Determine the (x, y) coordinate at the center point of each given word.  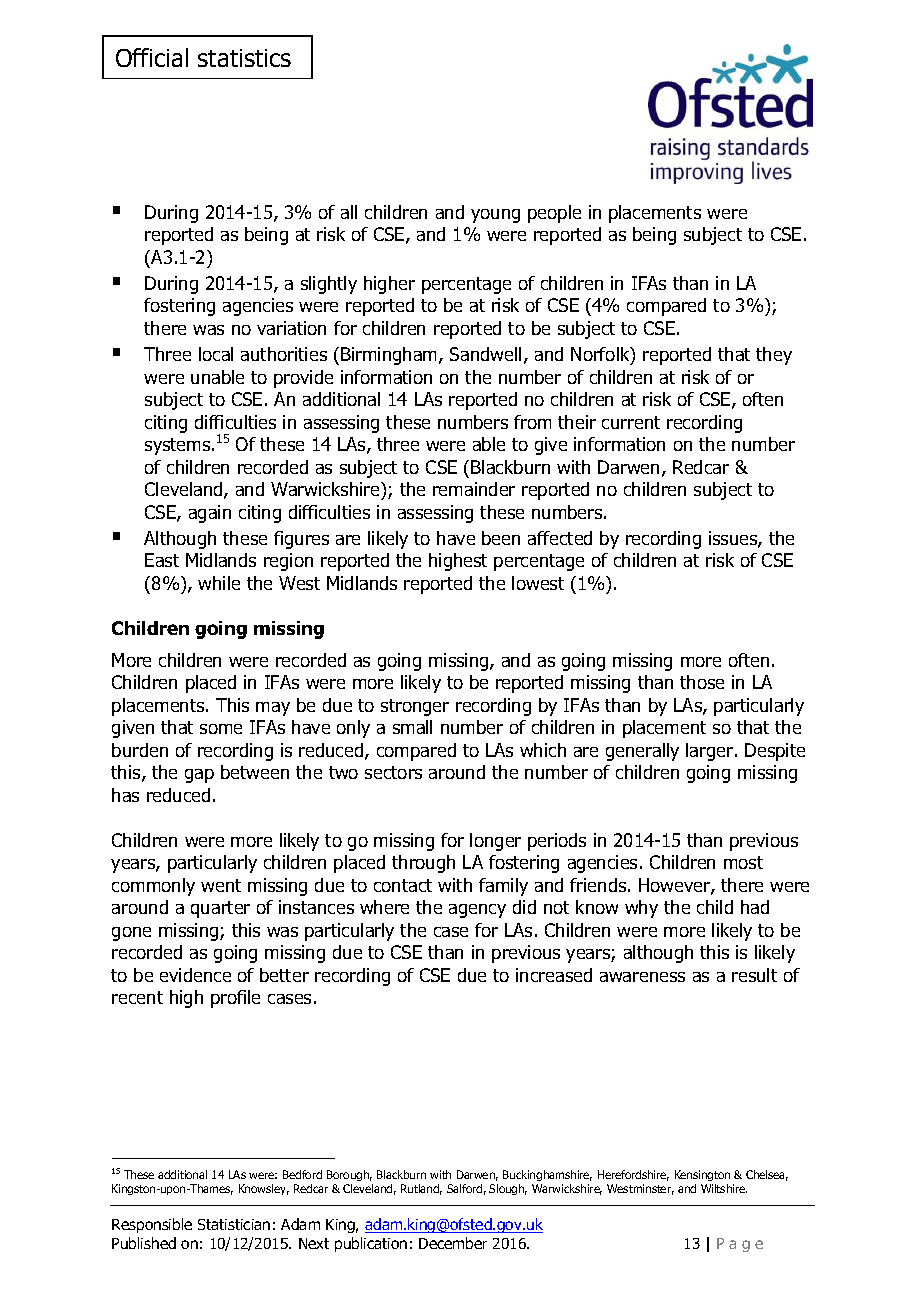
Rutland (421, 1189)
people (554, 214)
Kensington (702, 1177)
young (495, 216)
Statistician (234, 1224)
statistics (244, 58)
